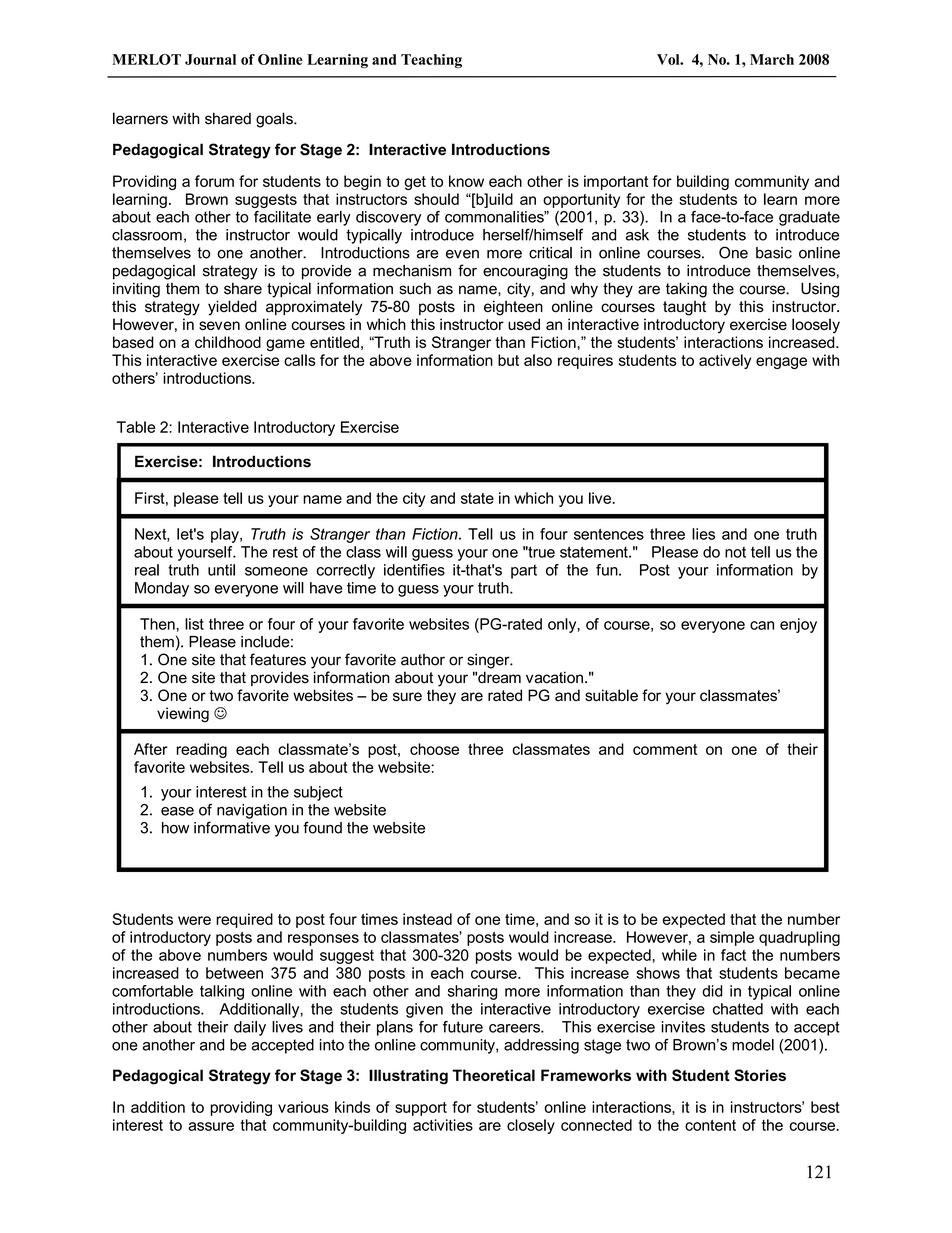 This screenshot has height=1233, width=952. I want to click on simple, so click(732, 938).
